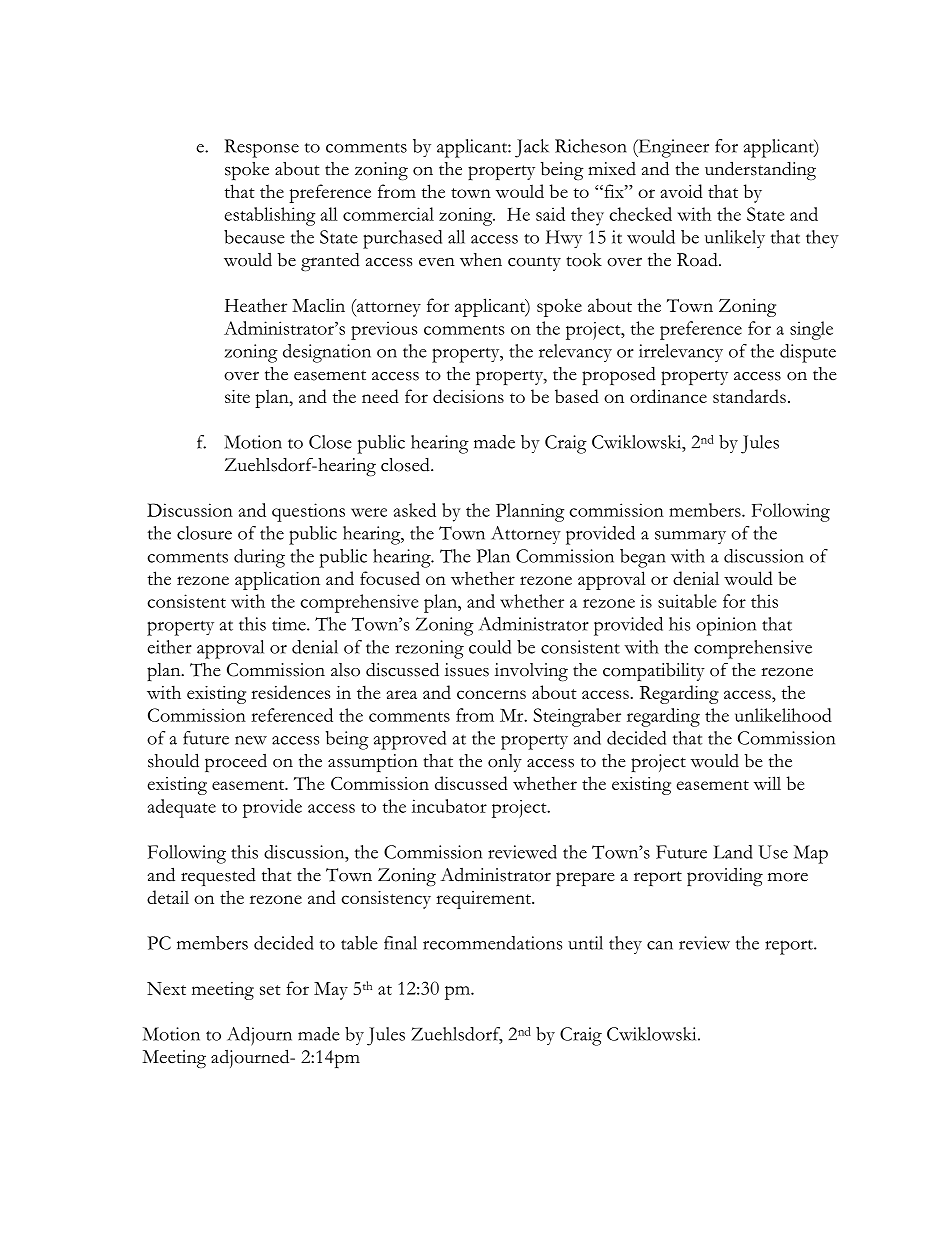 This image has height=1233, width=952. I want to click on concerns, so click(491, 694).
